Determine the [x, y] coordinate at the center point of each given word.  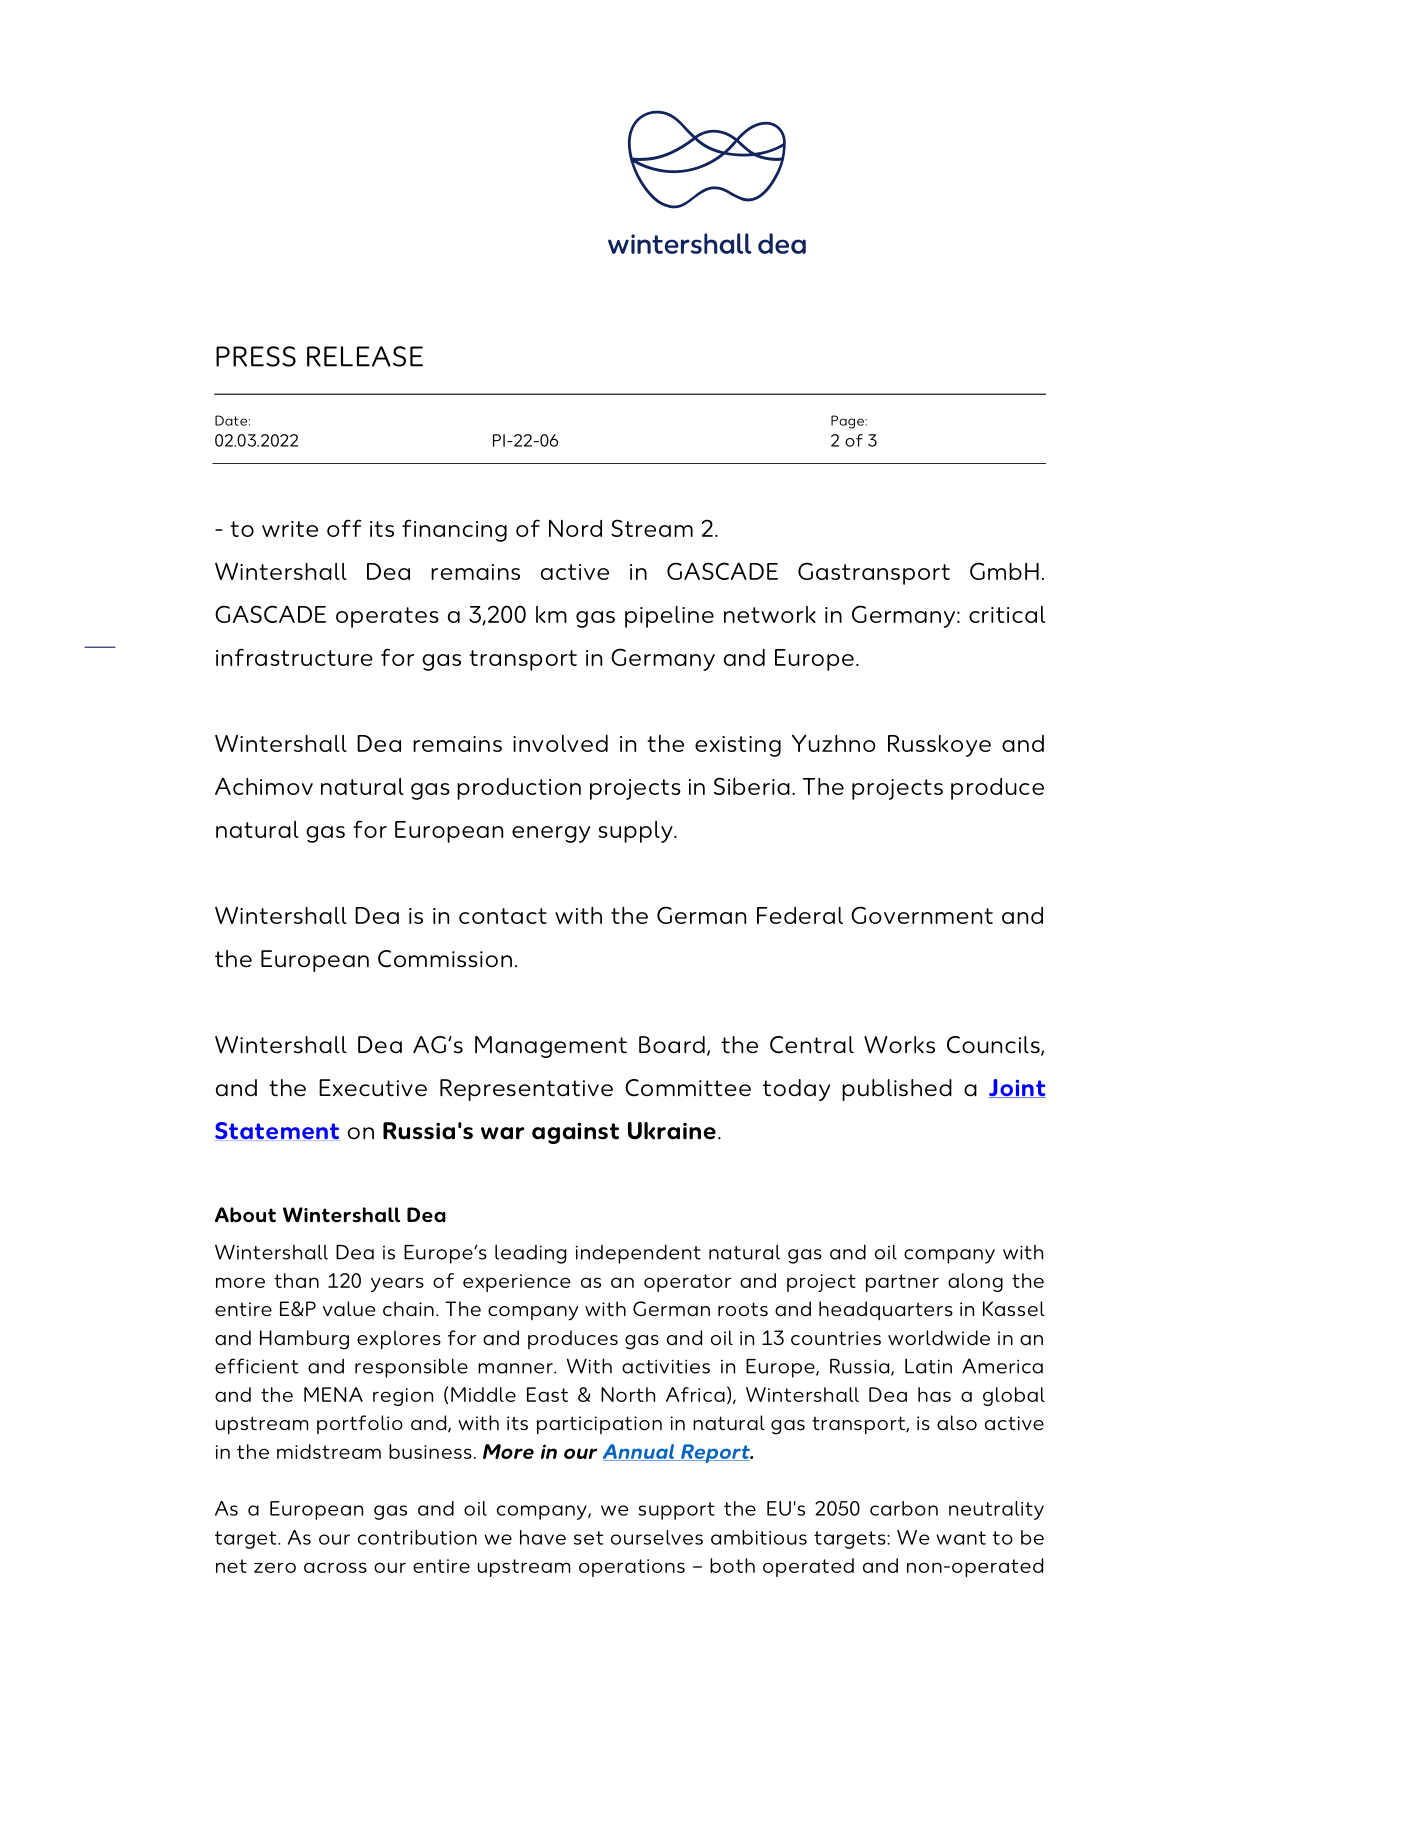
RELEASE [365, 356]
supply [636, 832]
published [897, 1090]
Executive [373, 1088]
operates [387, 617]
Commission [445, 959]
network [770, 614]
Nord [575, 528]
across [335, 1567]
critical [1007, 614]
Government [922, 915]
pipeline [669, 617]
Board [672, 1045]
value [349, 1308]
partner [902, 1283]
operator [687, 1283]
